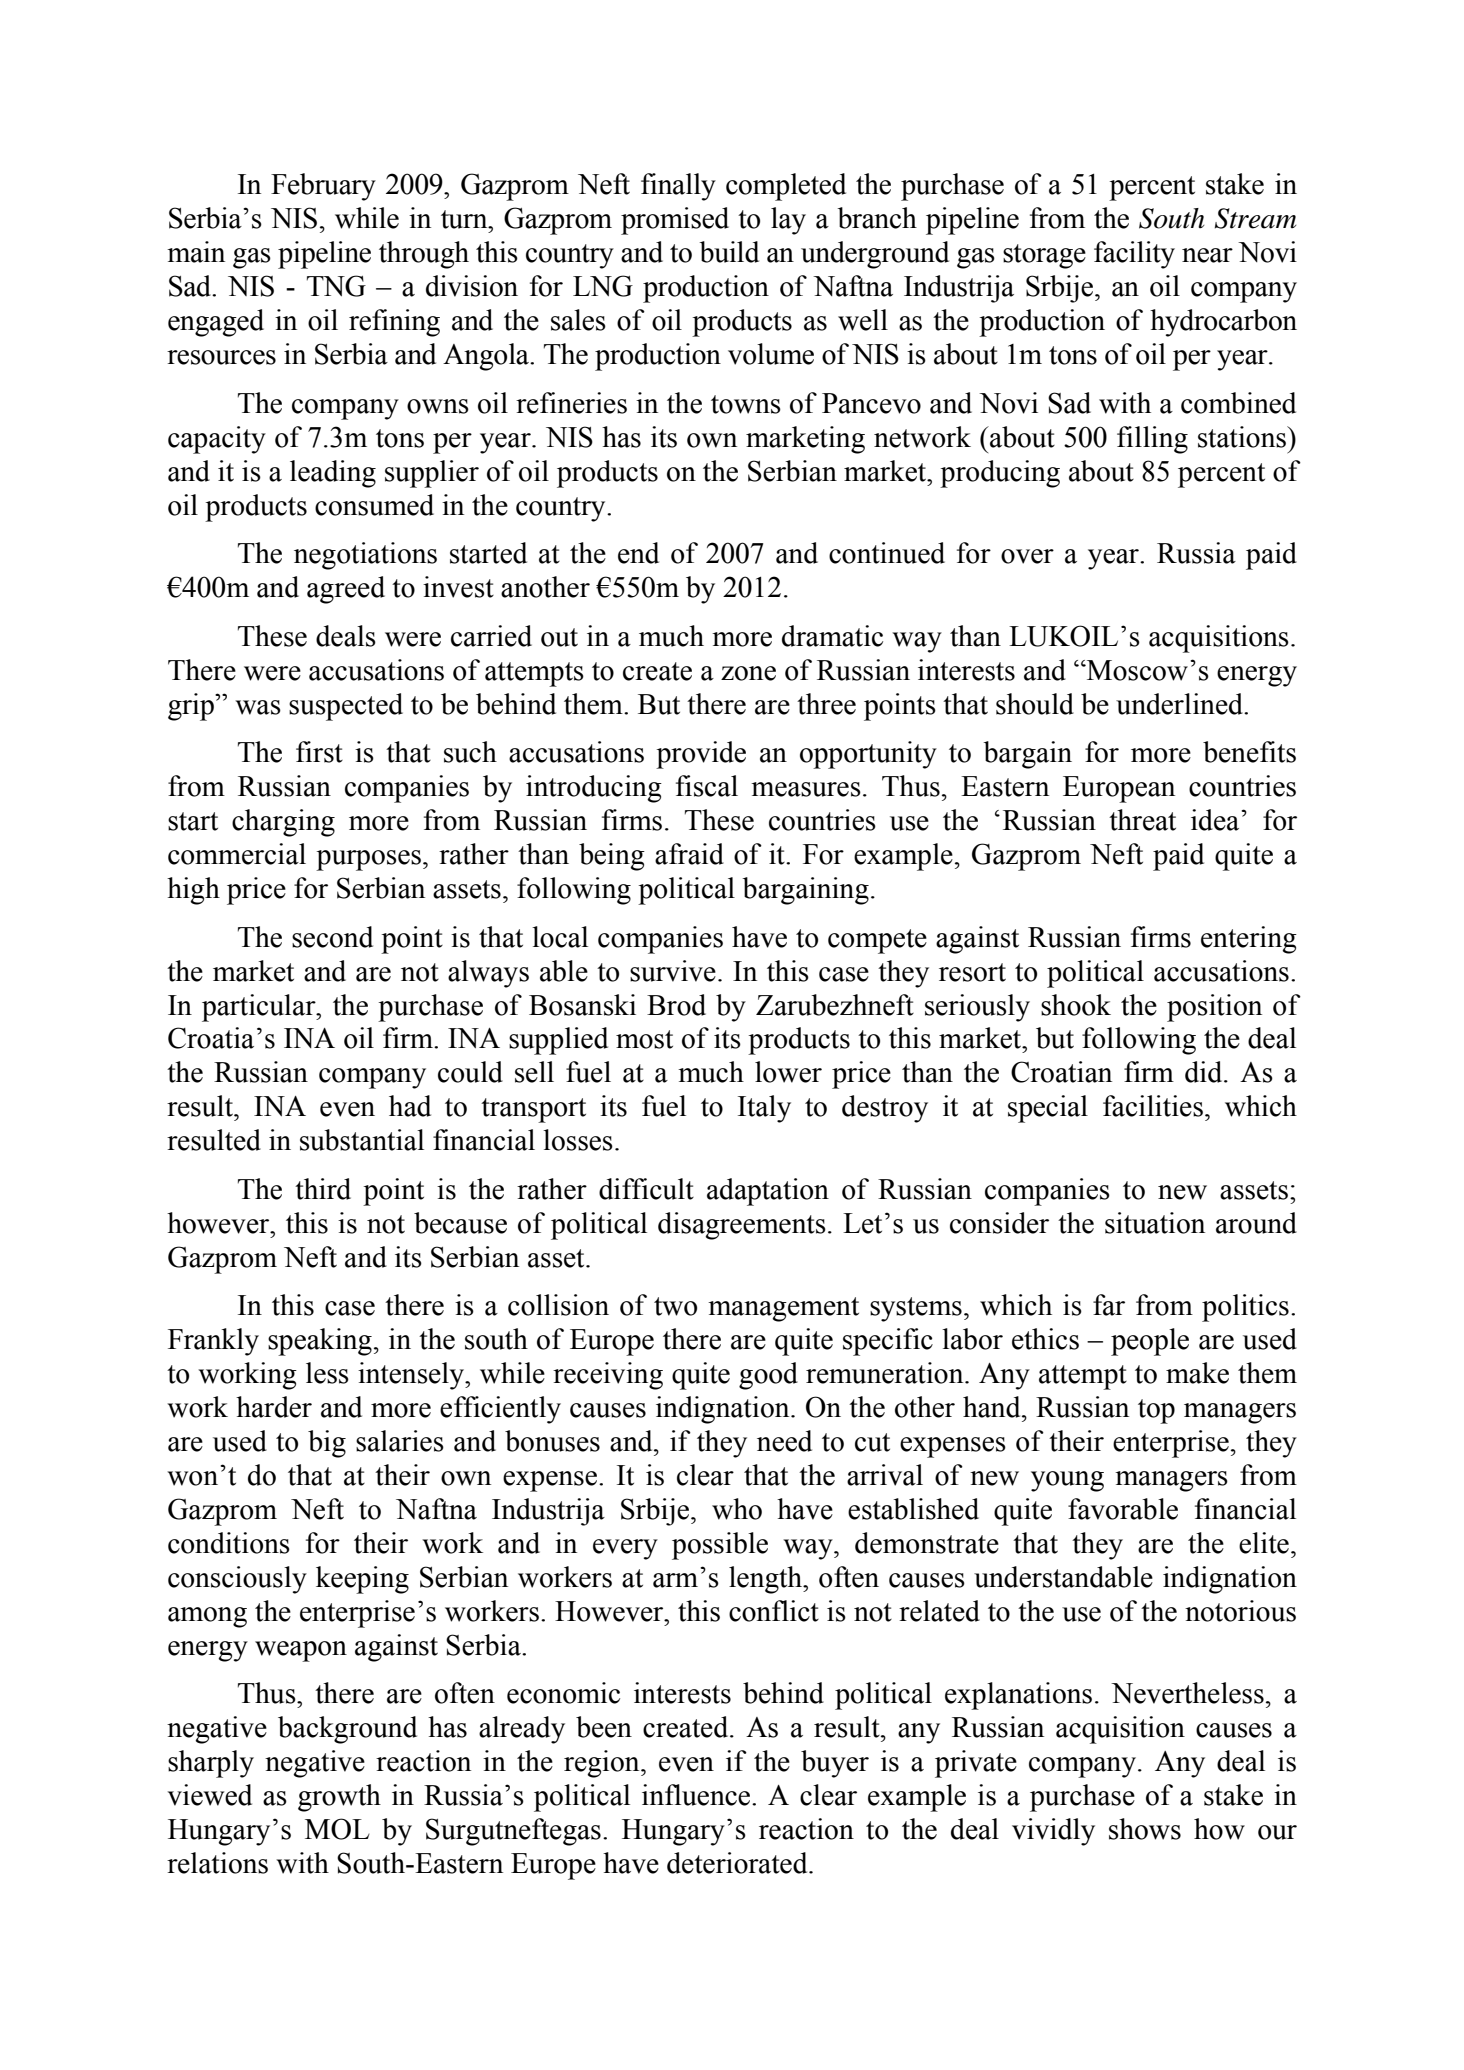  Describe the element at coordinates (1134, 255) in the document. I see `facility` at that location.
